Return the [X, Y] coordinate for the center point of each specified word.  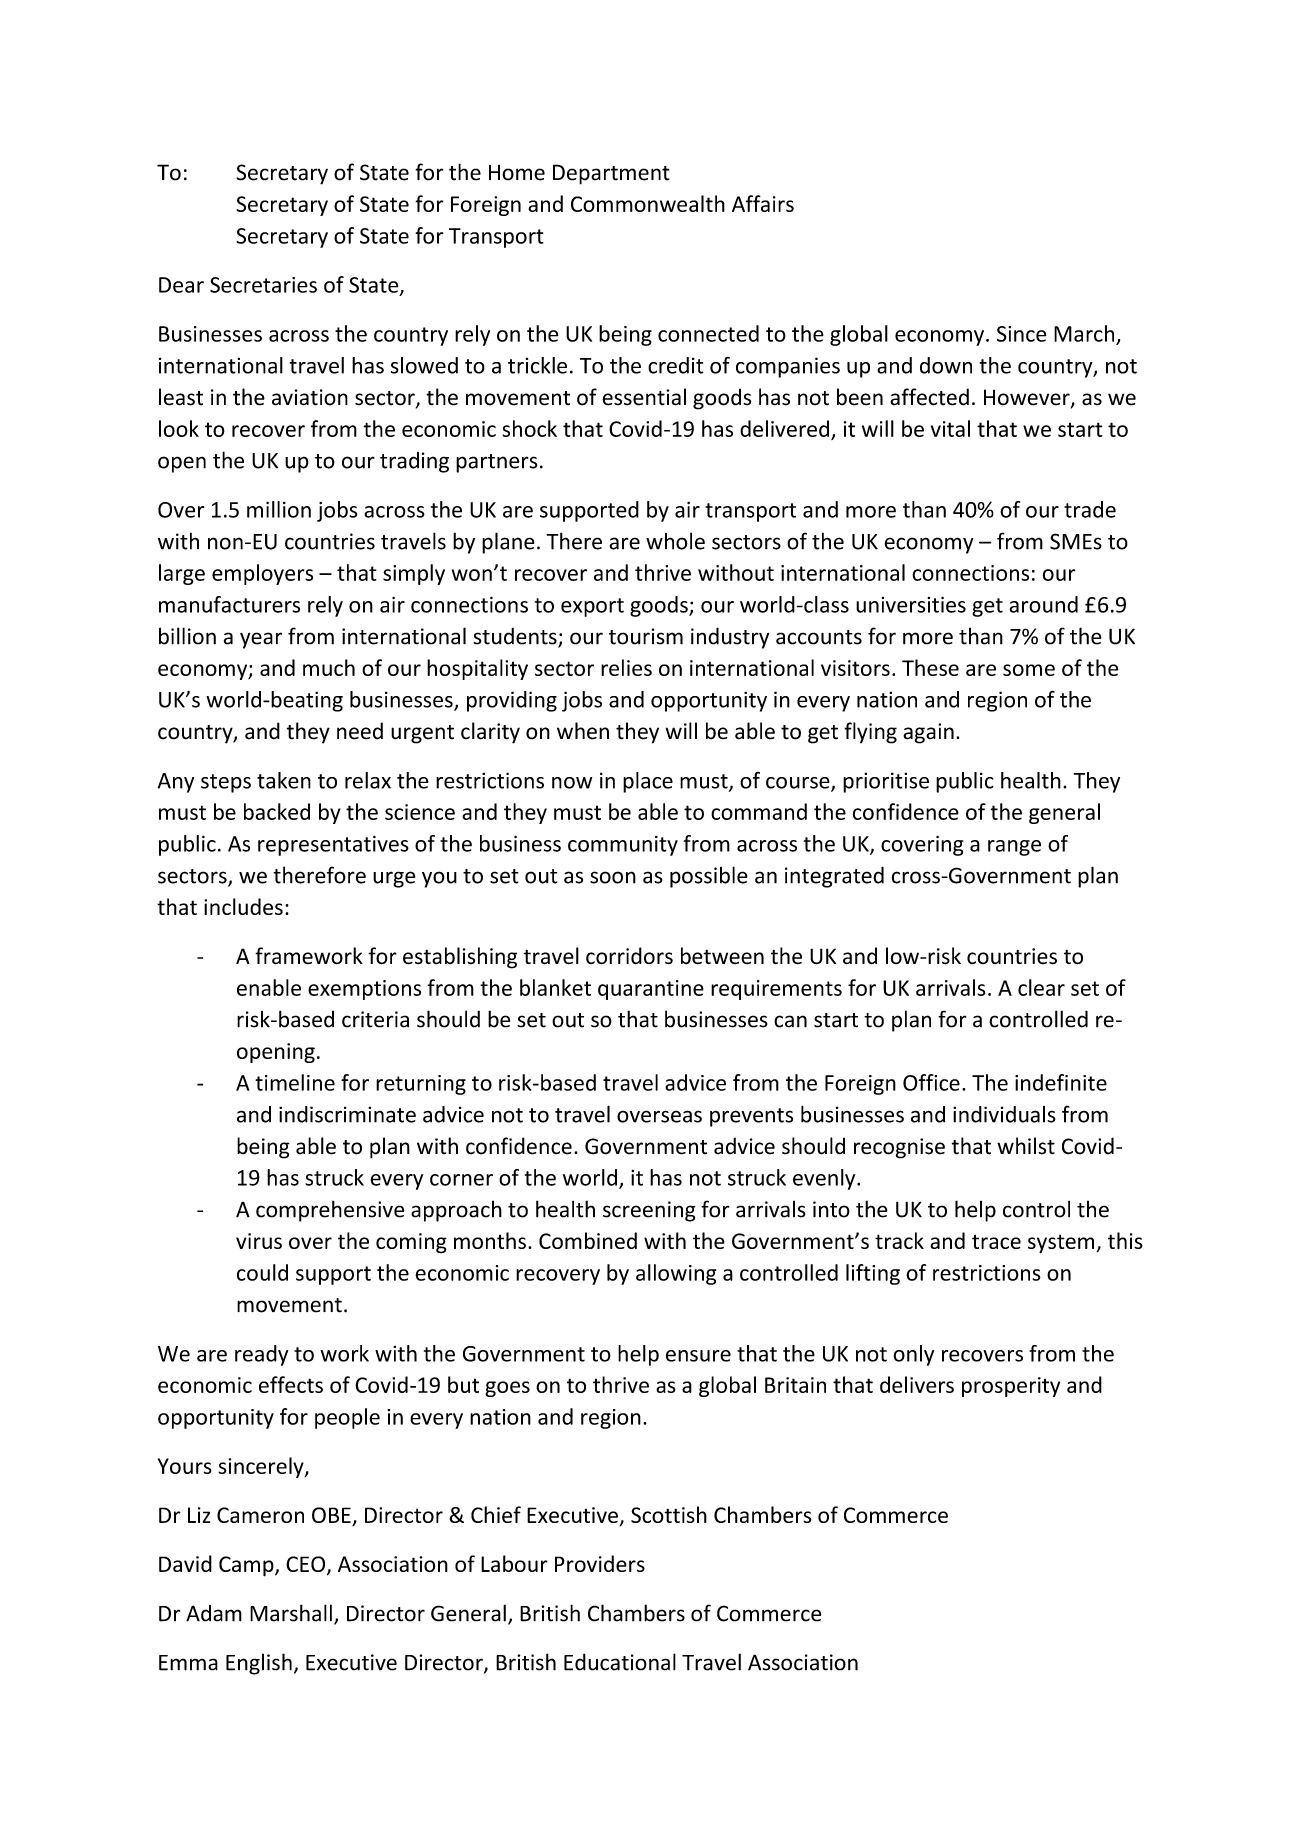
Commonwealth [648, 203]
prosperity [1011, 1387]
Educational [620, 1662]
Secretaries [263, 285]
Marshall [291, 1613]
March [1084, 333]
